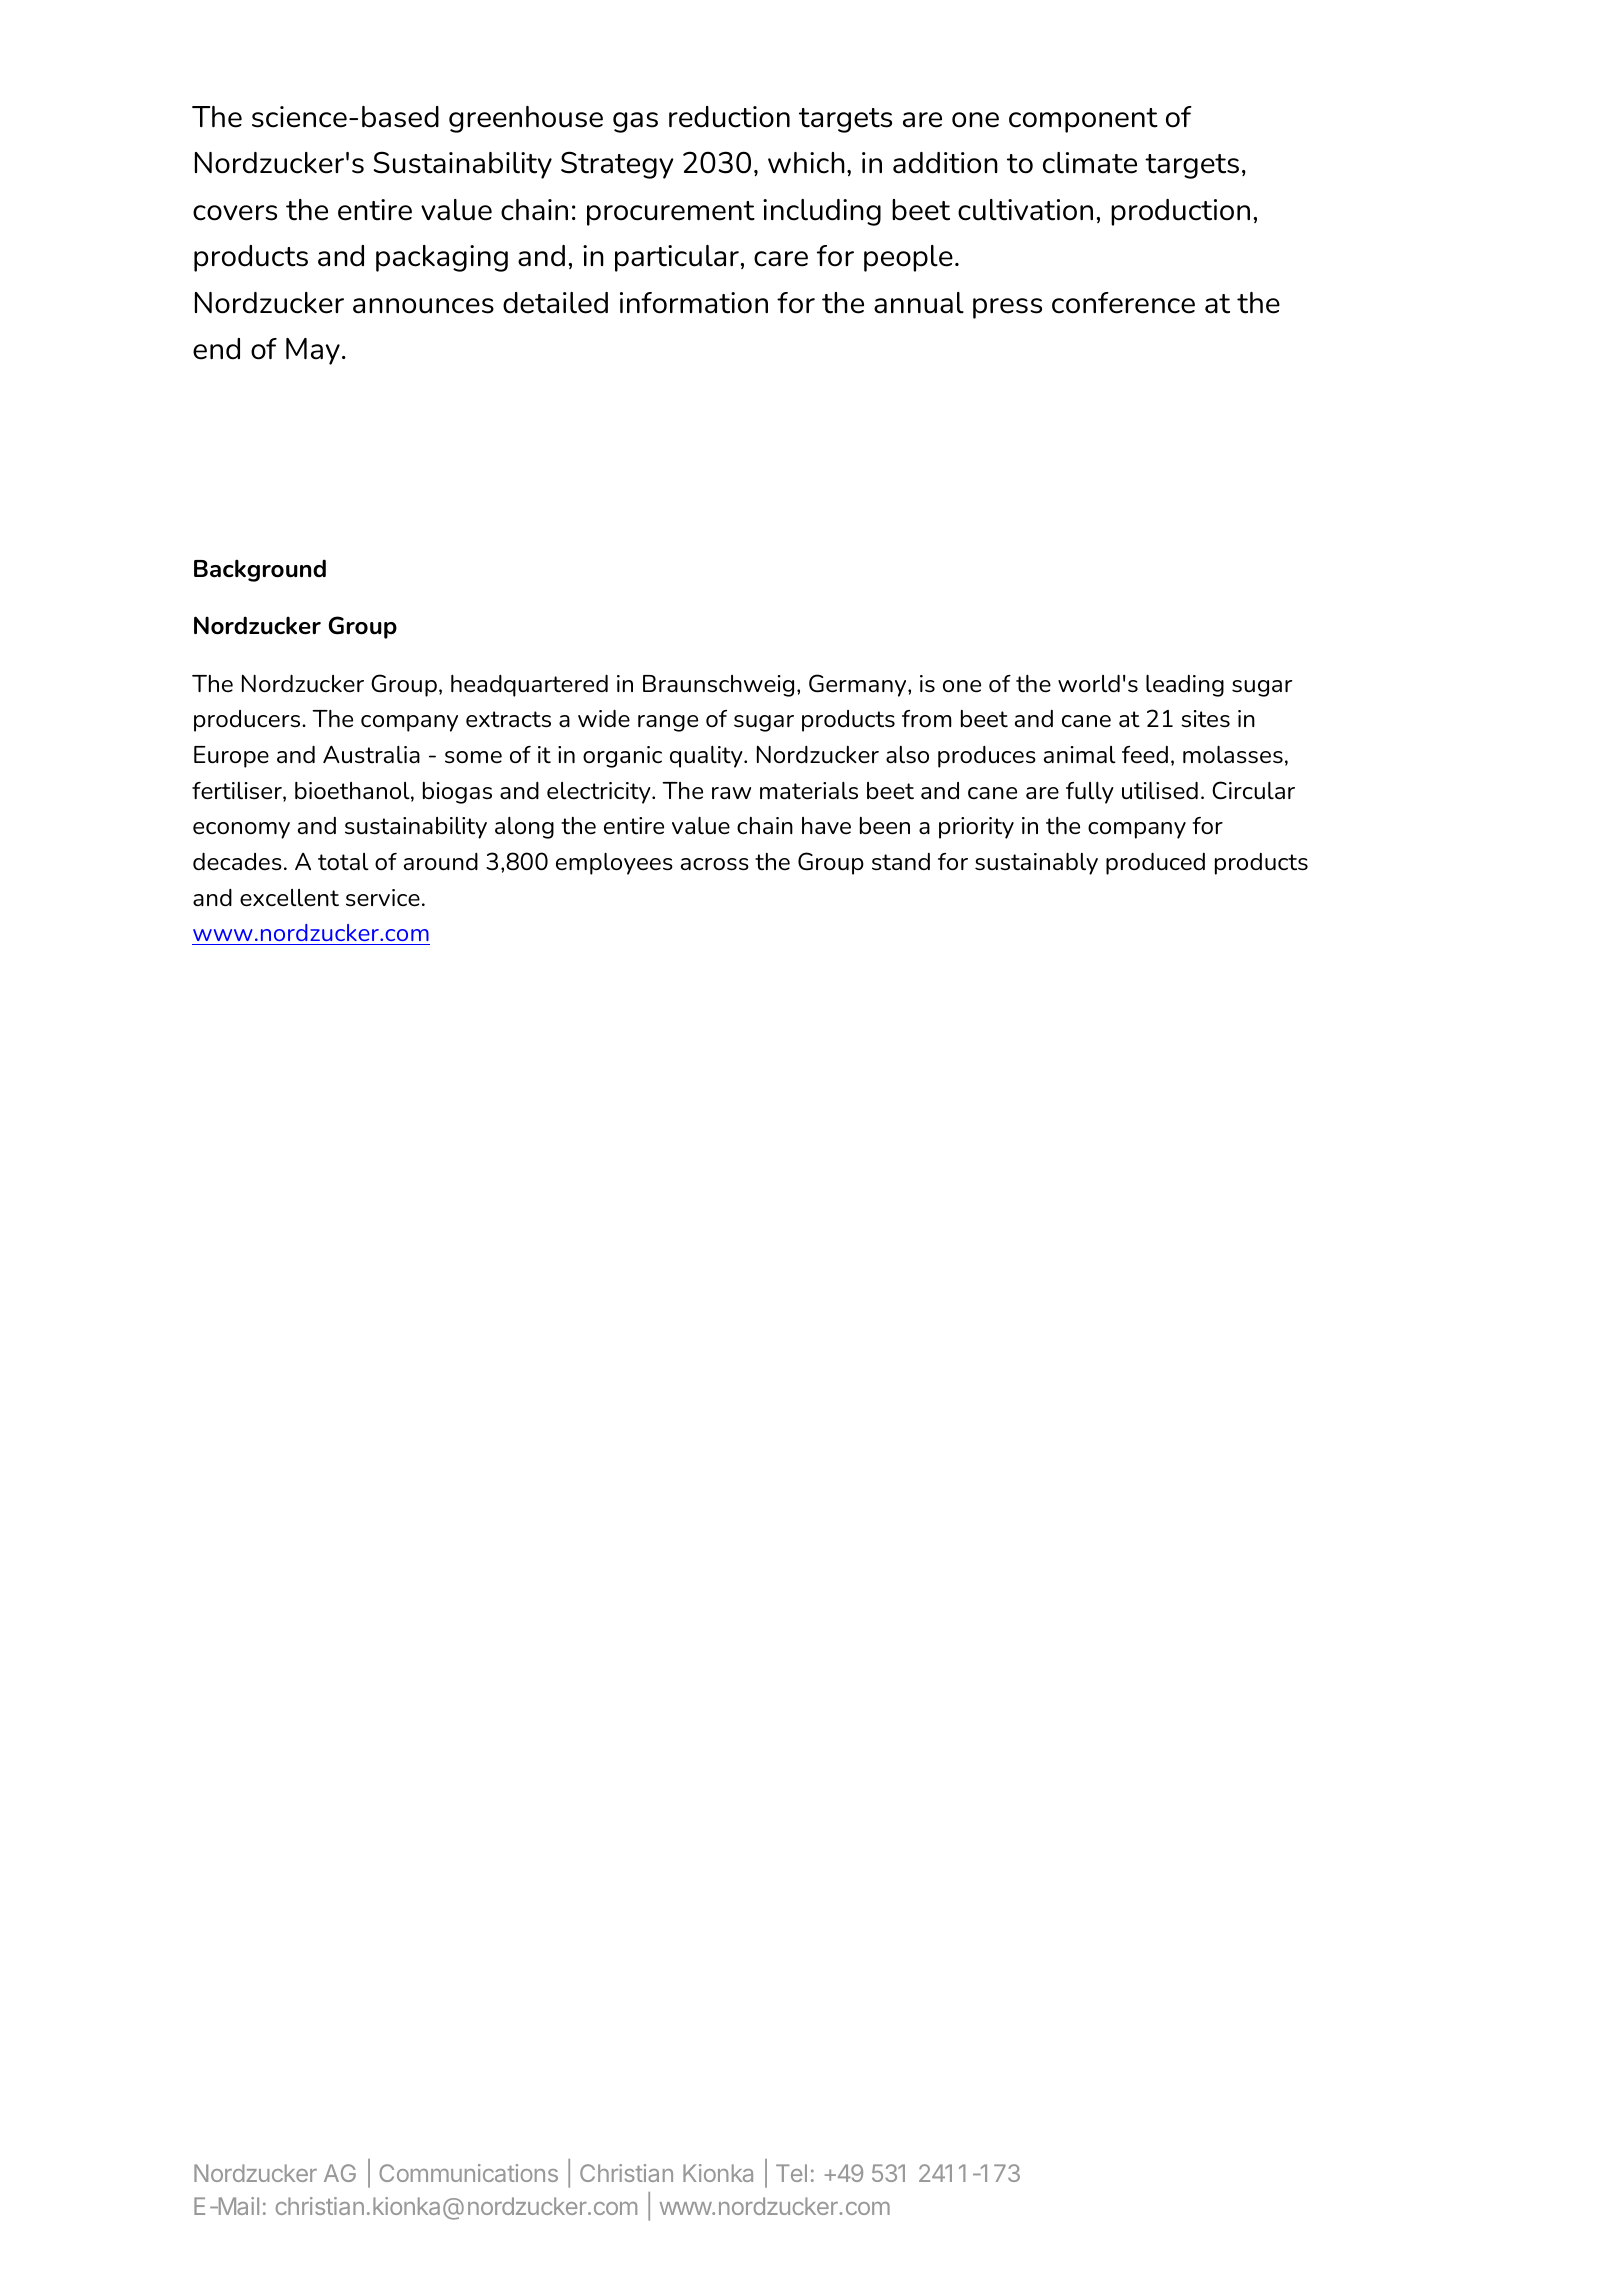  What do you see at coordinates (729, 117) in the screenshot?
I see `reduction` at bounding box center [729, 117].
